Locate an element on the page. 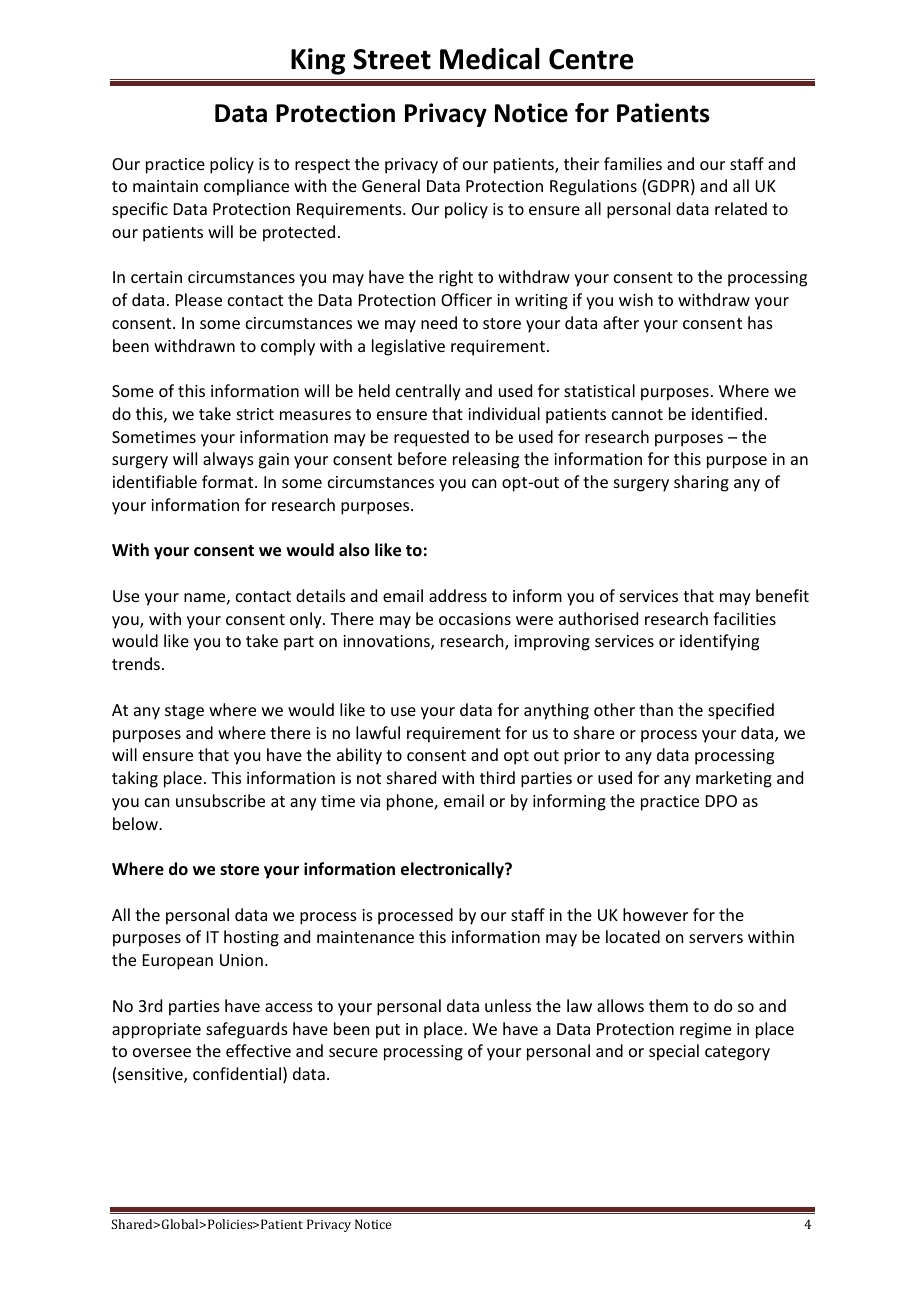 The height and width of the page is (1308, 924). stage is located at coordinates (184, 712).
